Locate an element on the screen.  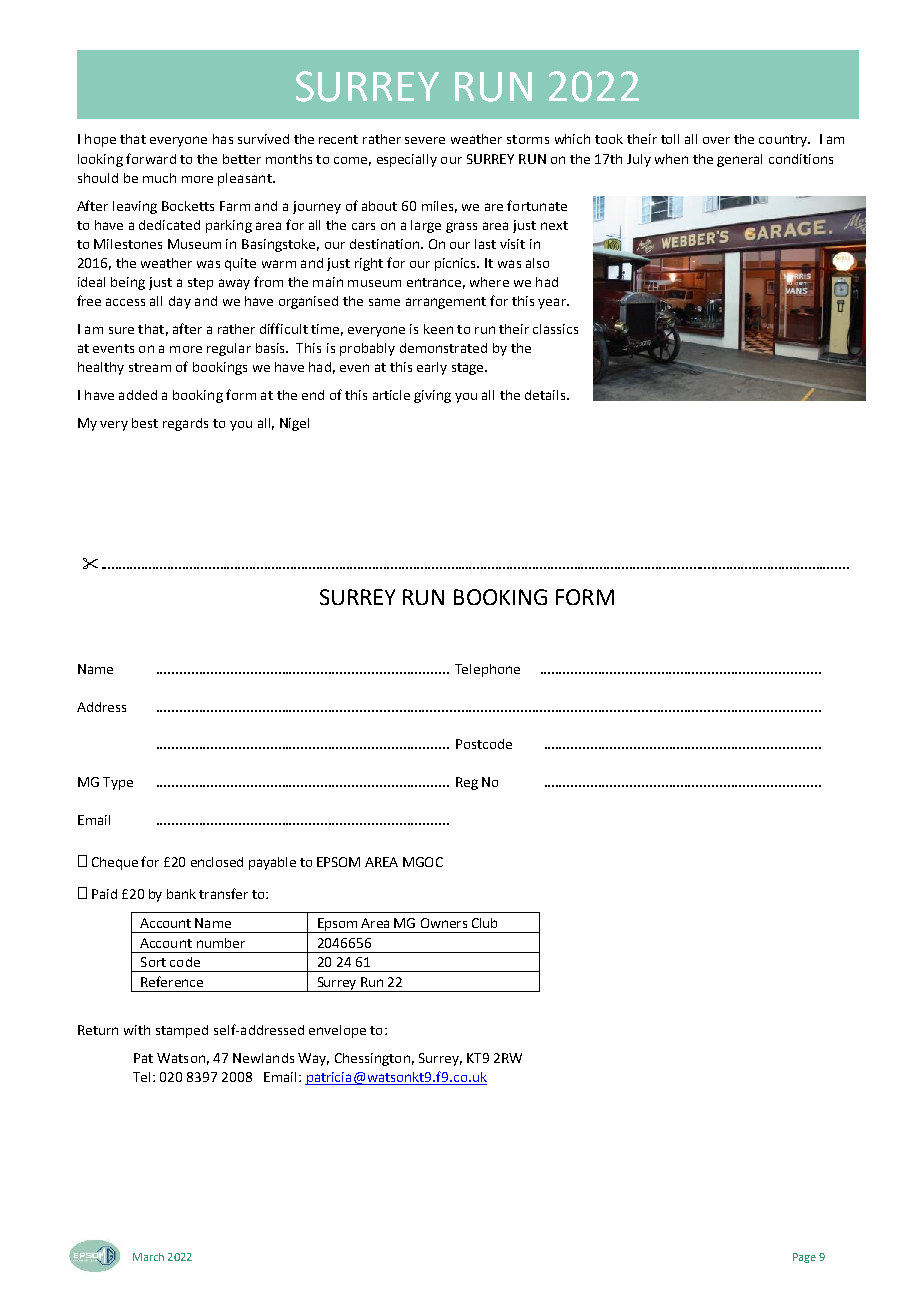
especially is located at coordinates (407, 160).
